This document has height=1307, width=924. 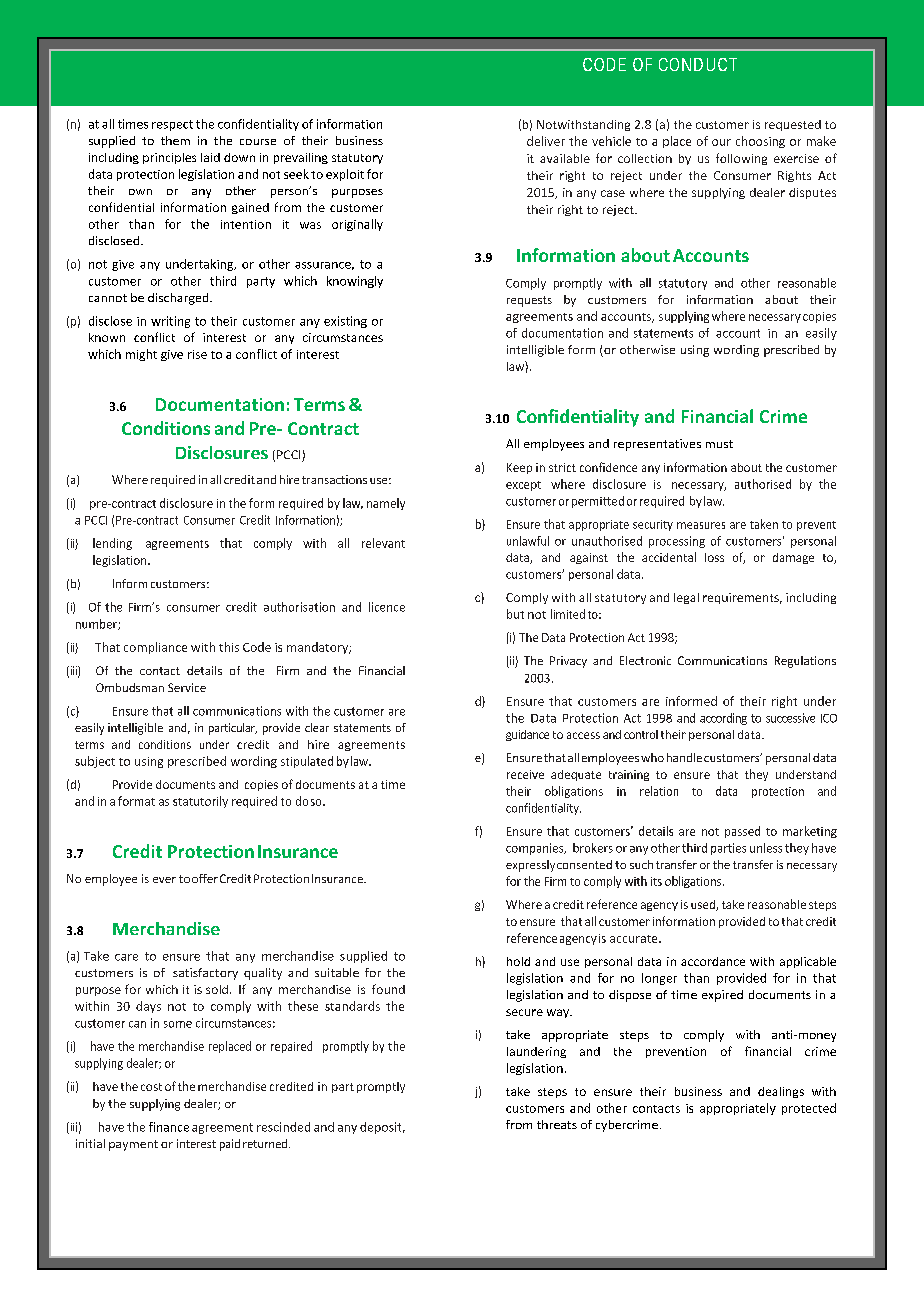 What do you see at coordinates (714, 557) in the document?
I see `loss` at bounding box center [714, 557].
